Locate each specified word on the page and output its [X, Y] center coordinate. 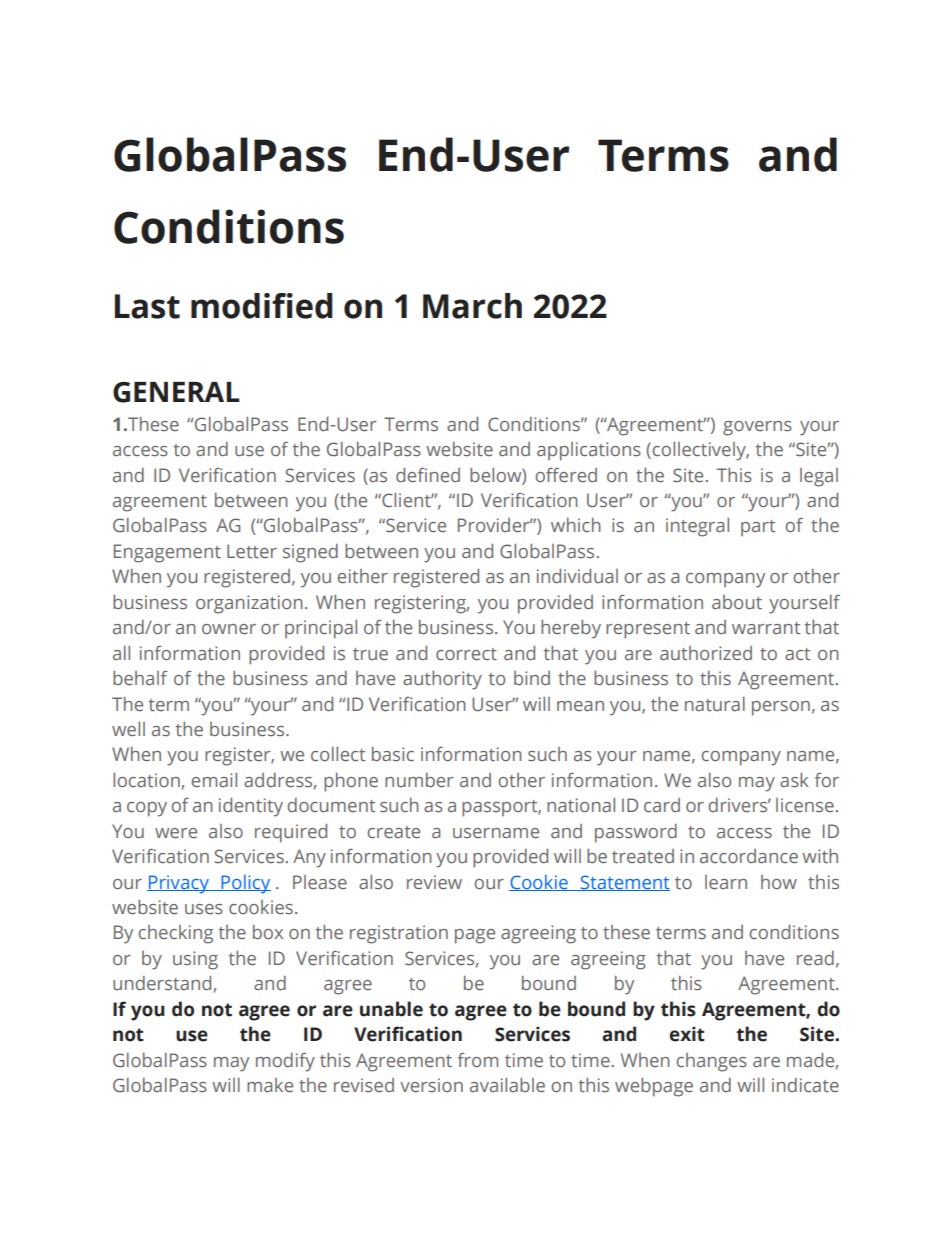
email [214, 780]
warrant [766, 628]
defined [428, 475]
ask [794, 780]
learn [726, 882]
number [419, 780]
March [472, 306]
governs [757, 428]
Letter [252, 551]
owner [229, 629]
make [270, 1085]
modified [262, 306]
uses [204, 909]
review [434, 882]
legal [819, 477]
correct [466, 654]
